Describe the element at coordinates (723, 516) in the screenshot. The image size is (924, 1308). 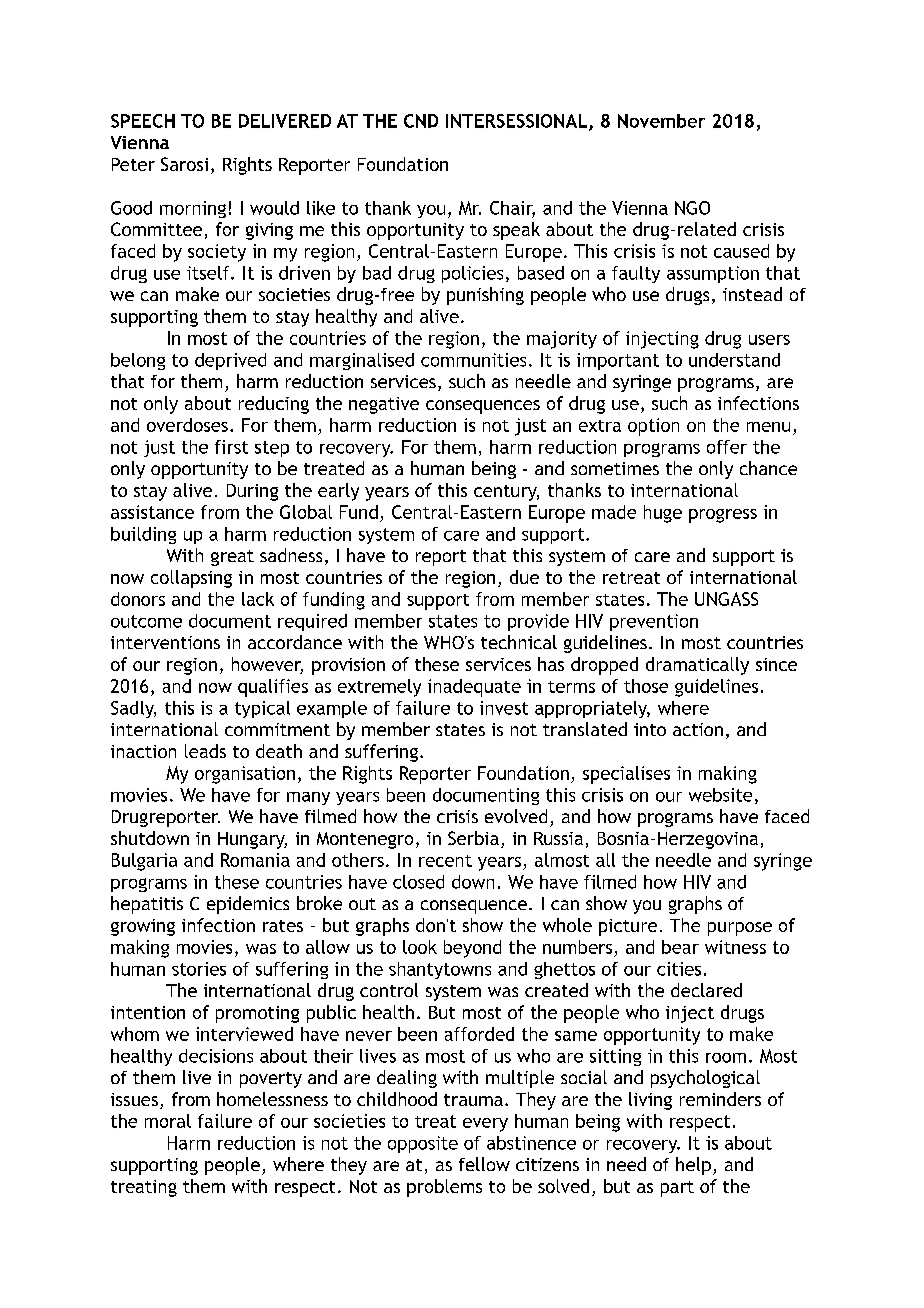
I see `progress` at that location.
